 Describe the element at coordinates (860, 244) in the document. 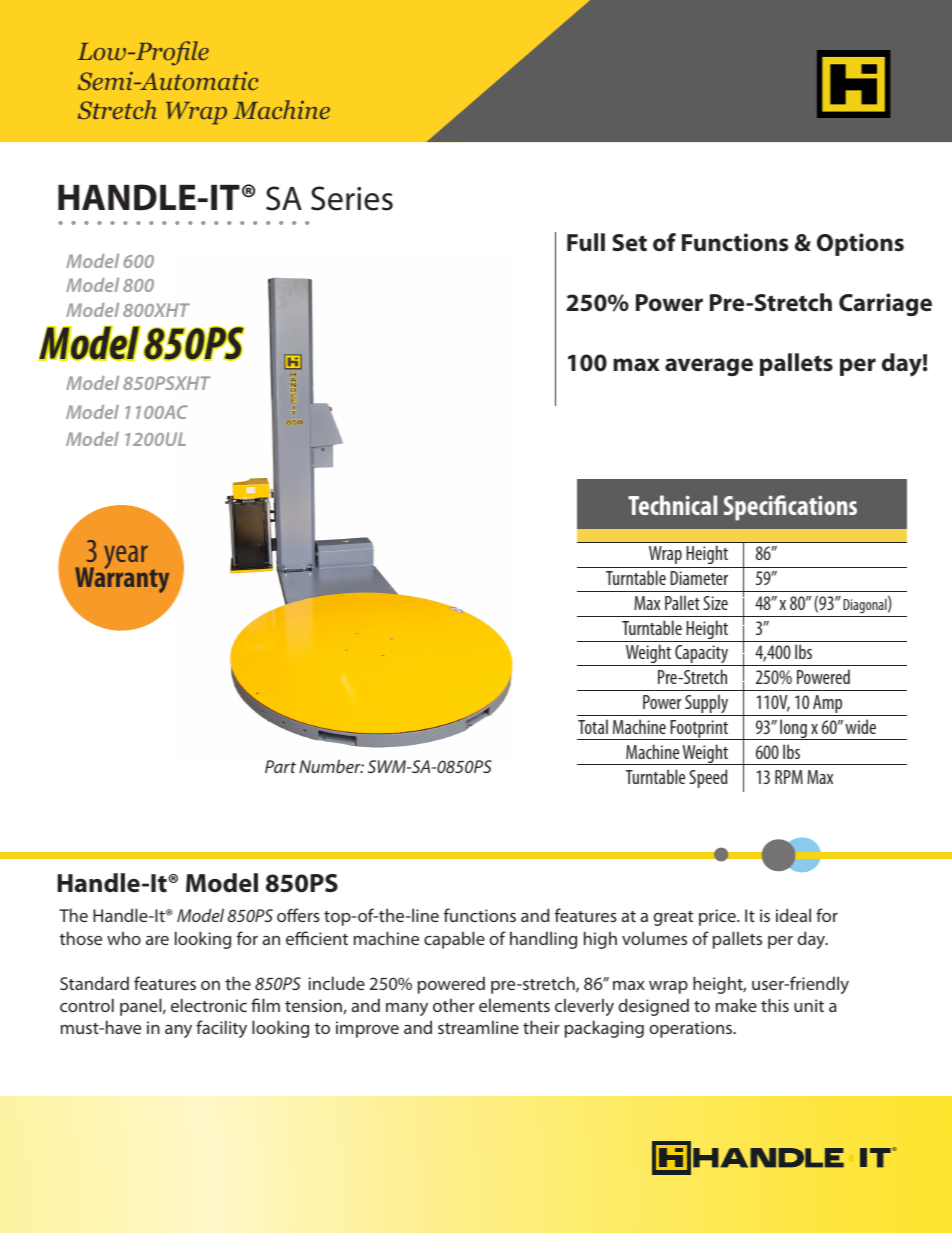

I see `Options` at that location.
